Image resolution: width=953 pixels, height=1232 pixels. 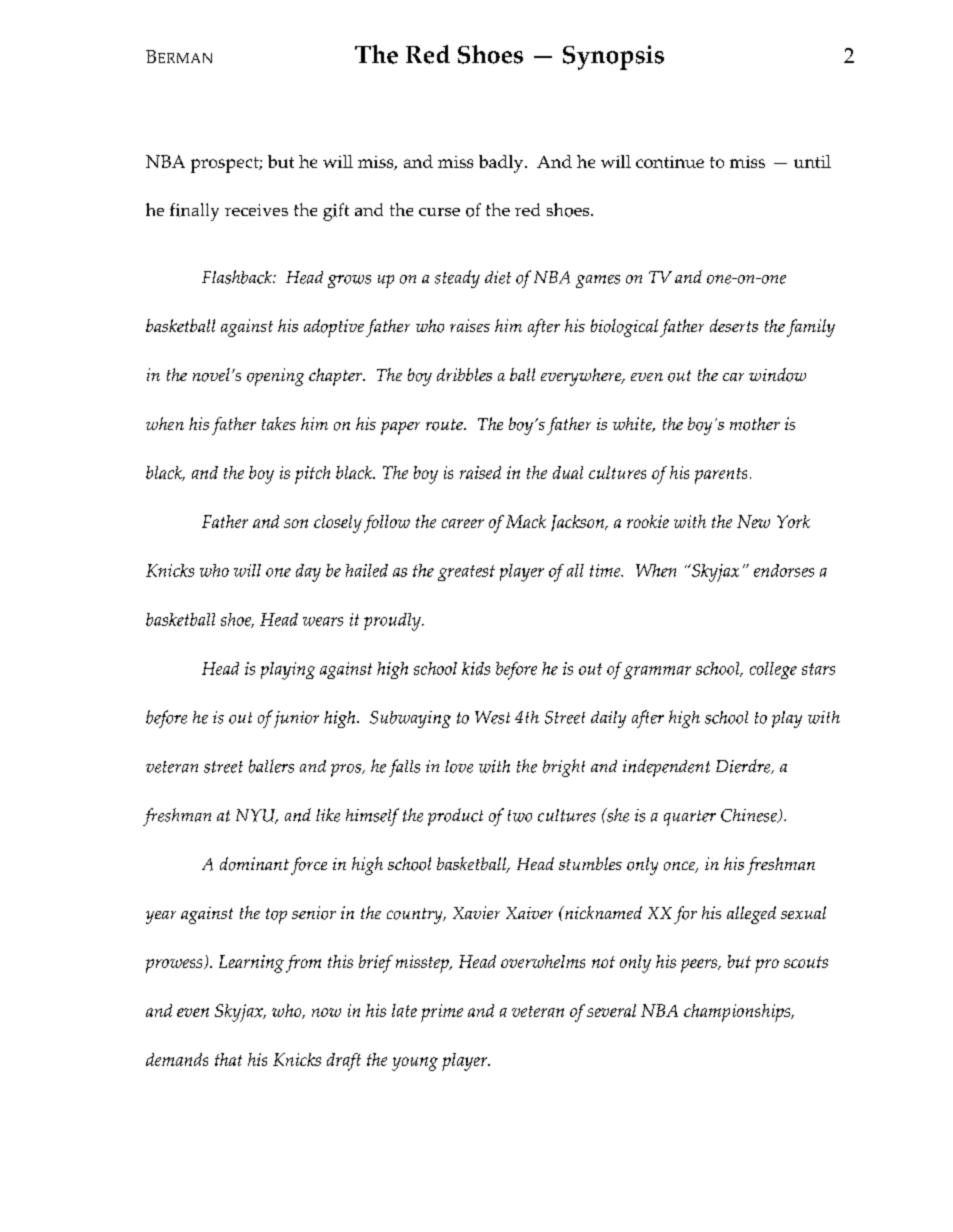 What do you see at coordinates (308, 573) in the page?
I see `day` at bounding box center [308, 573].
